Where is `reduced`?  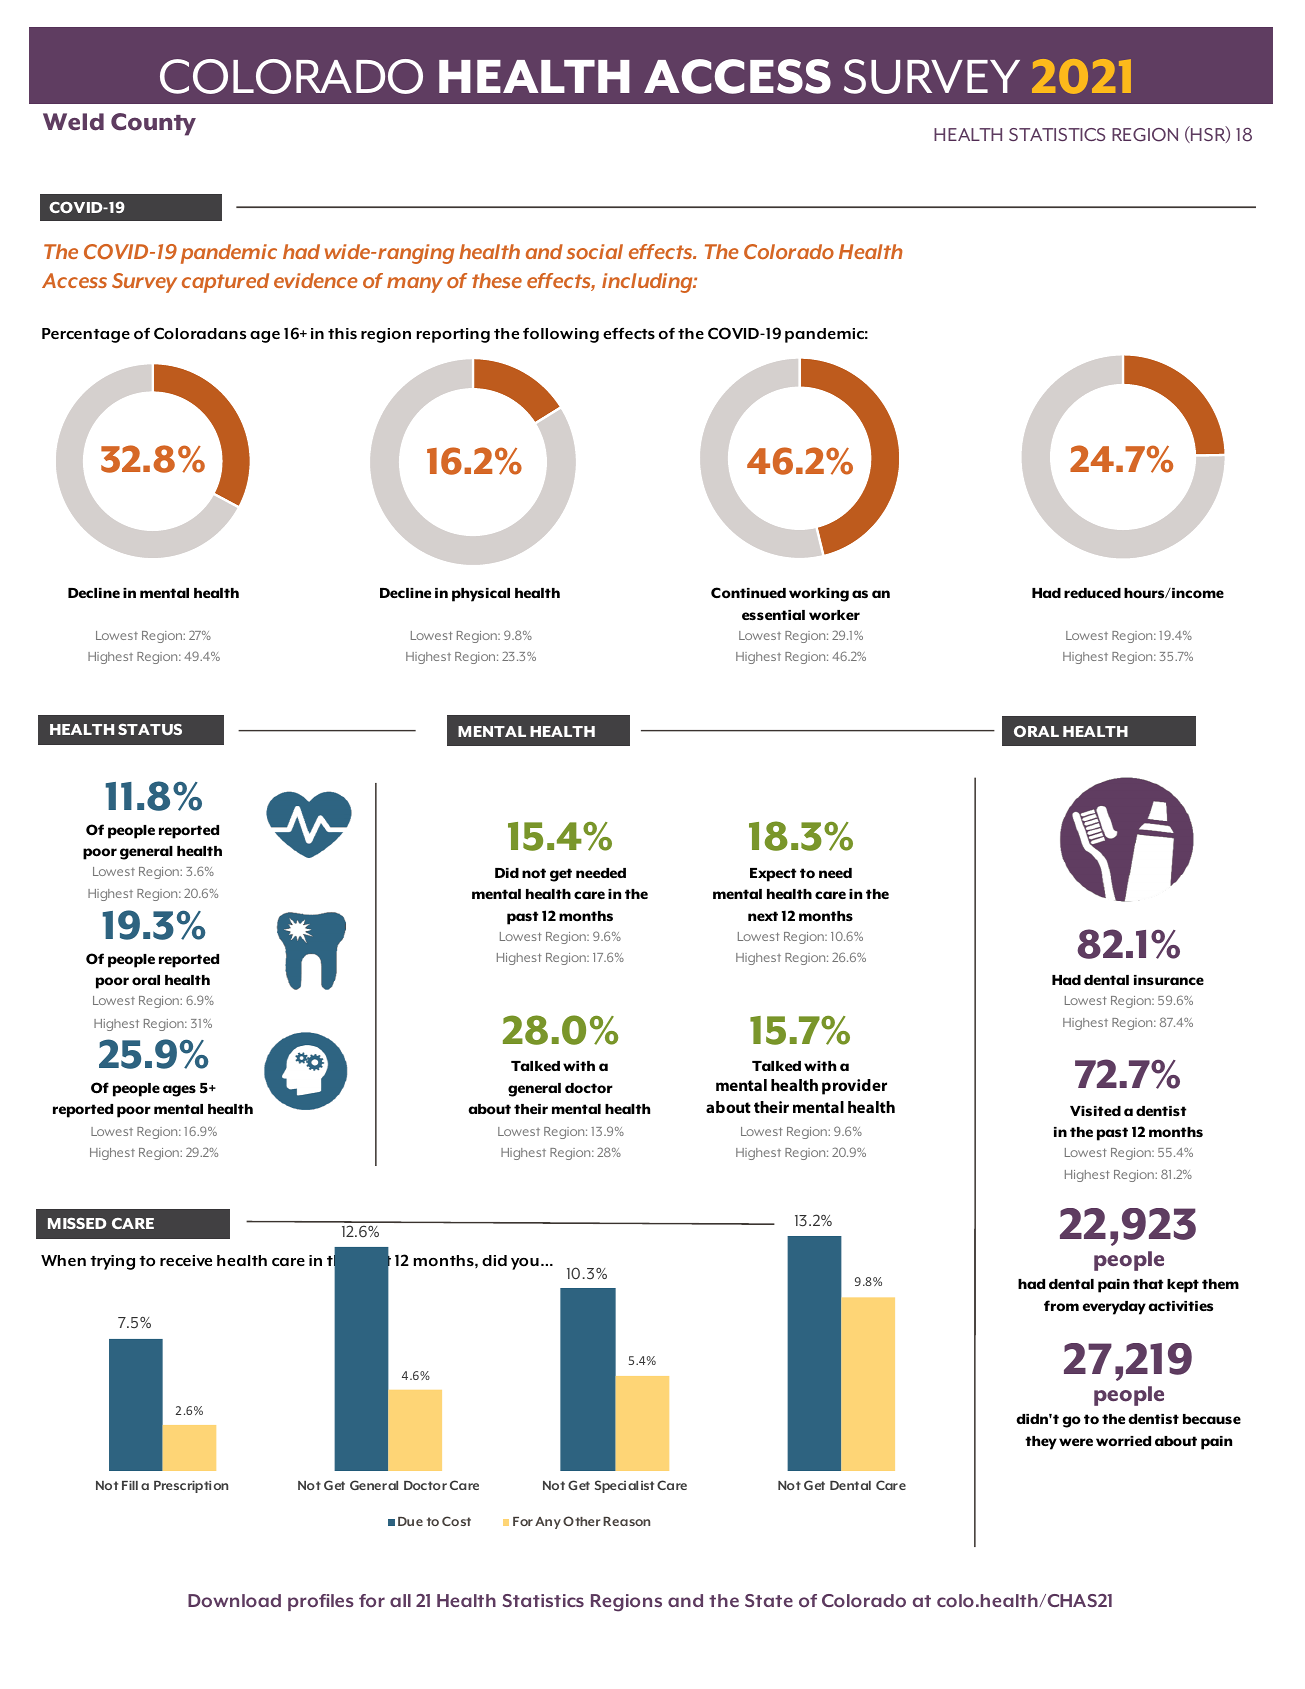
reduced is located at coordinates (1092, 593).
